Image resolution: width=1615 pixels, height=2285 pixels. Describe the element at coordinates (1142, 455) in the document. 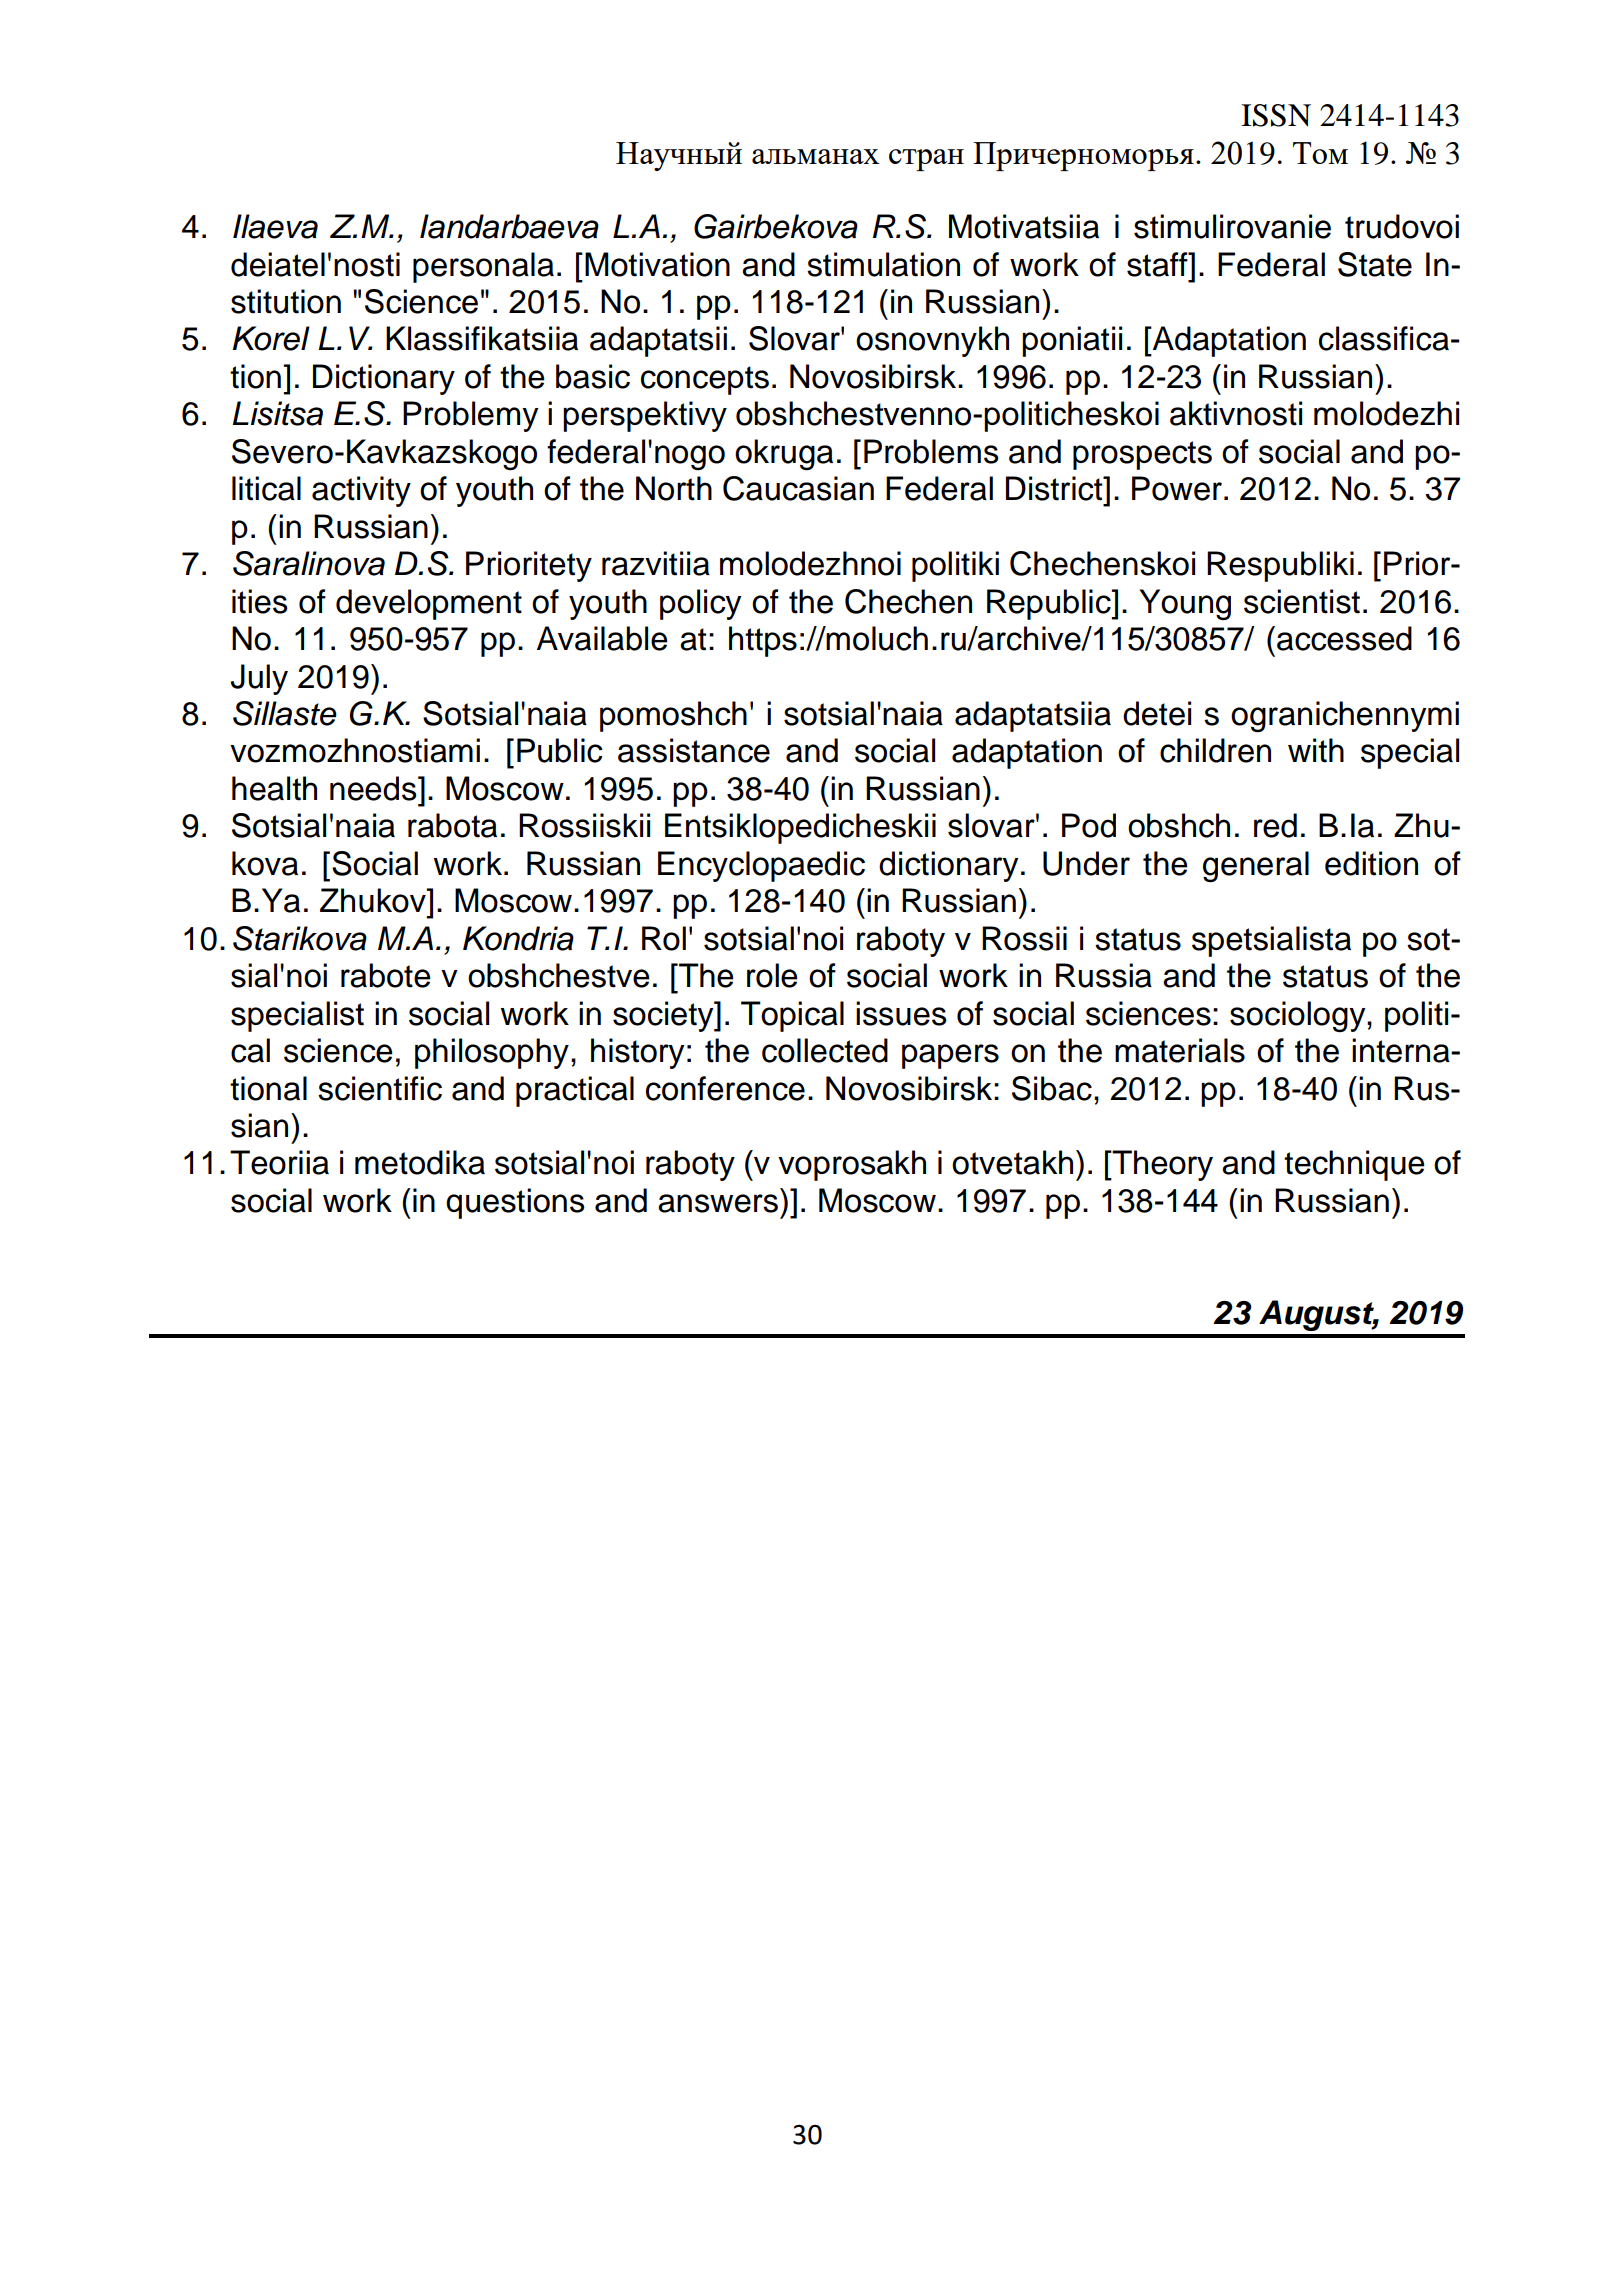

I see `prospects` at that location.
